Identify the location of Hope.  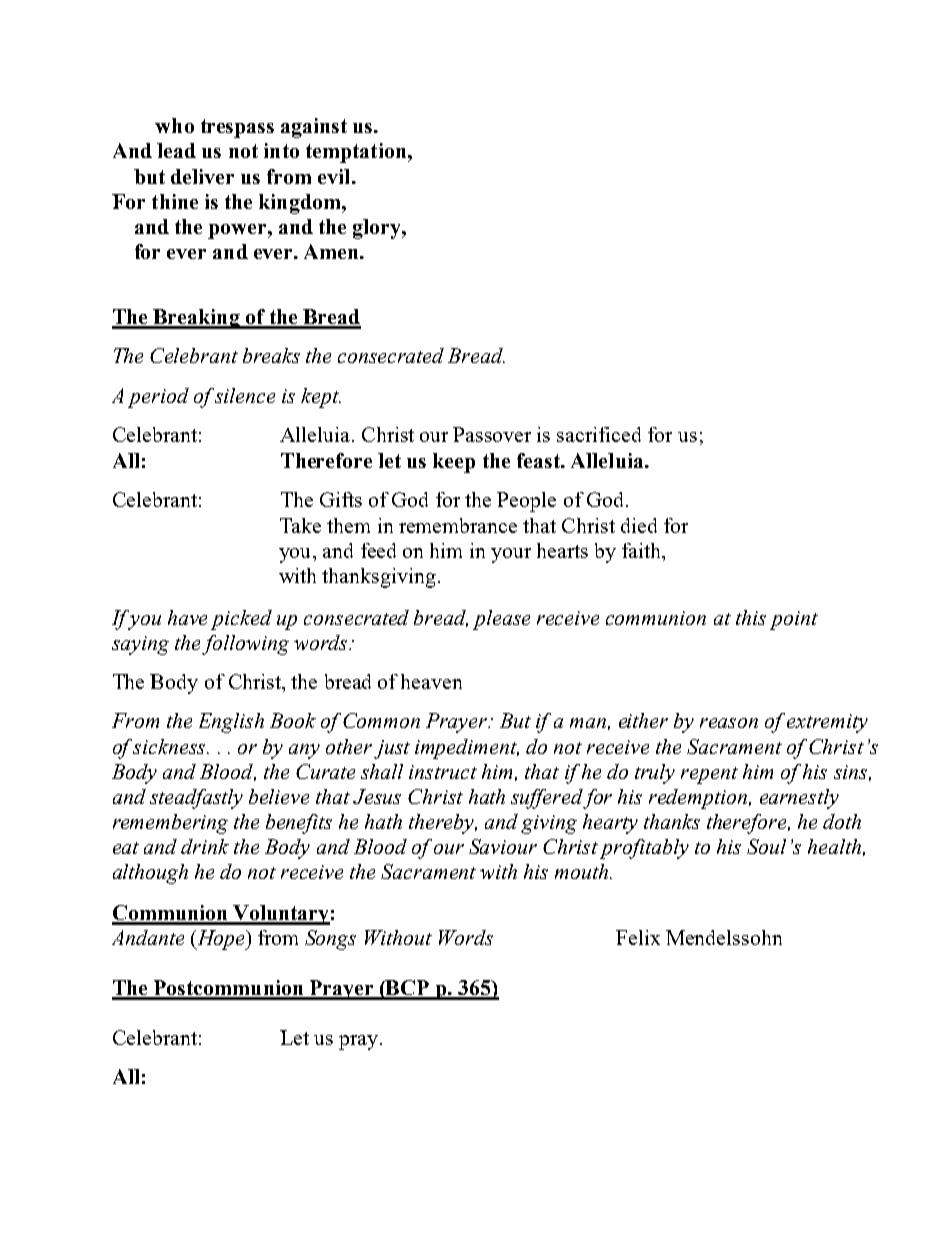
(220, 940).
